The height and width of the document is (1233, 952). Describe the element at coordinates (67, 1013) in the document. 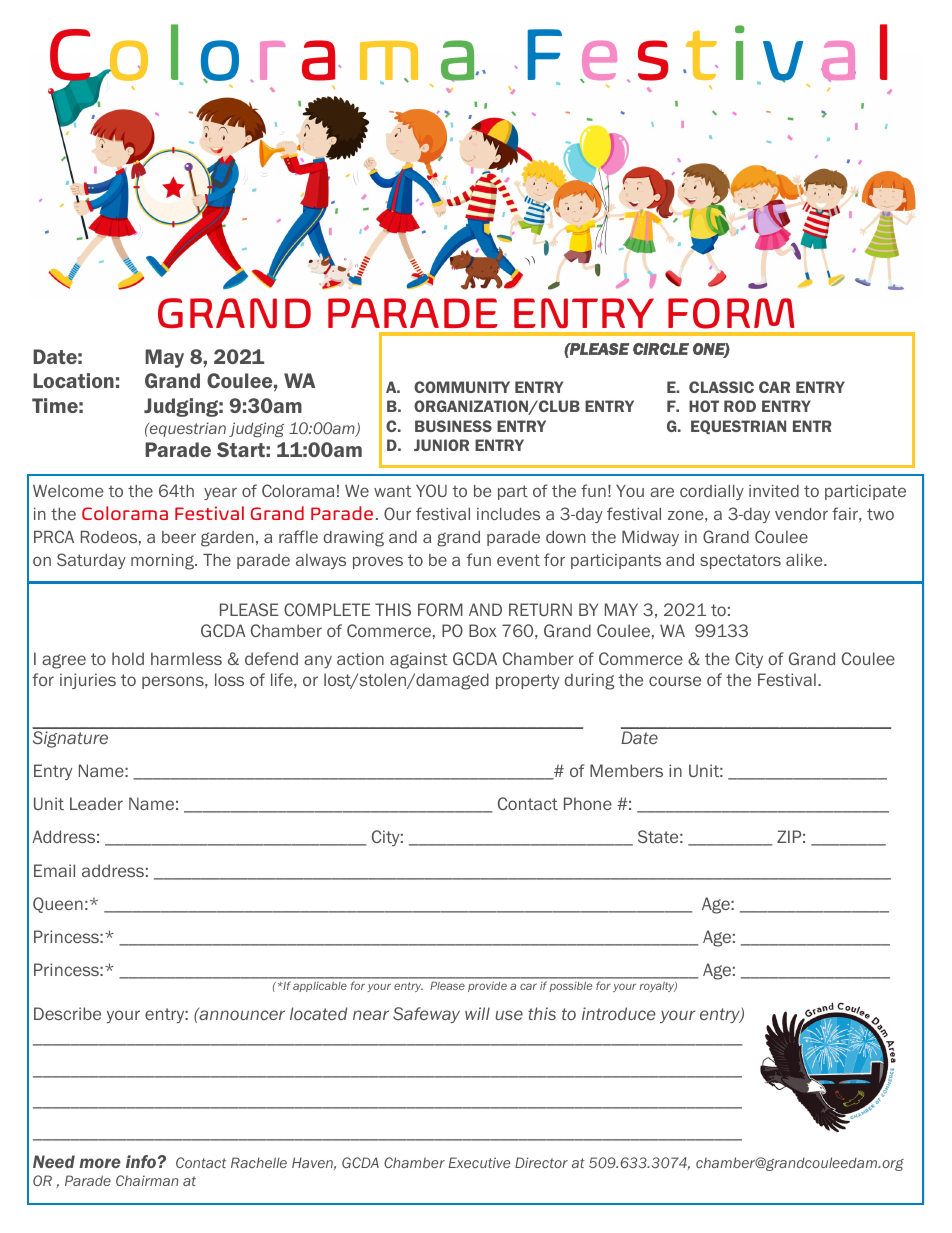

I see `Describe` at that location.
